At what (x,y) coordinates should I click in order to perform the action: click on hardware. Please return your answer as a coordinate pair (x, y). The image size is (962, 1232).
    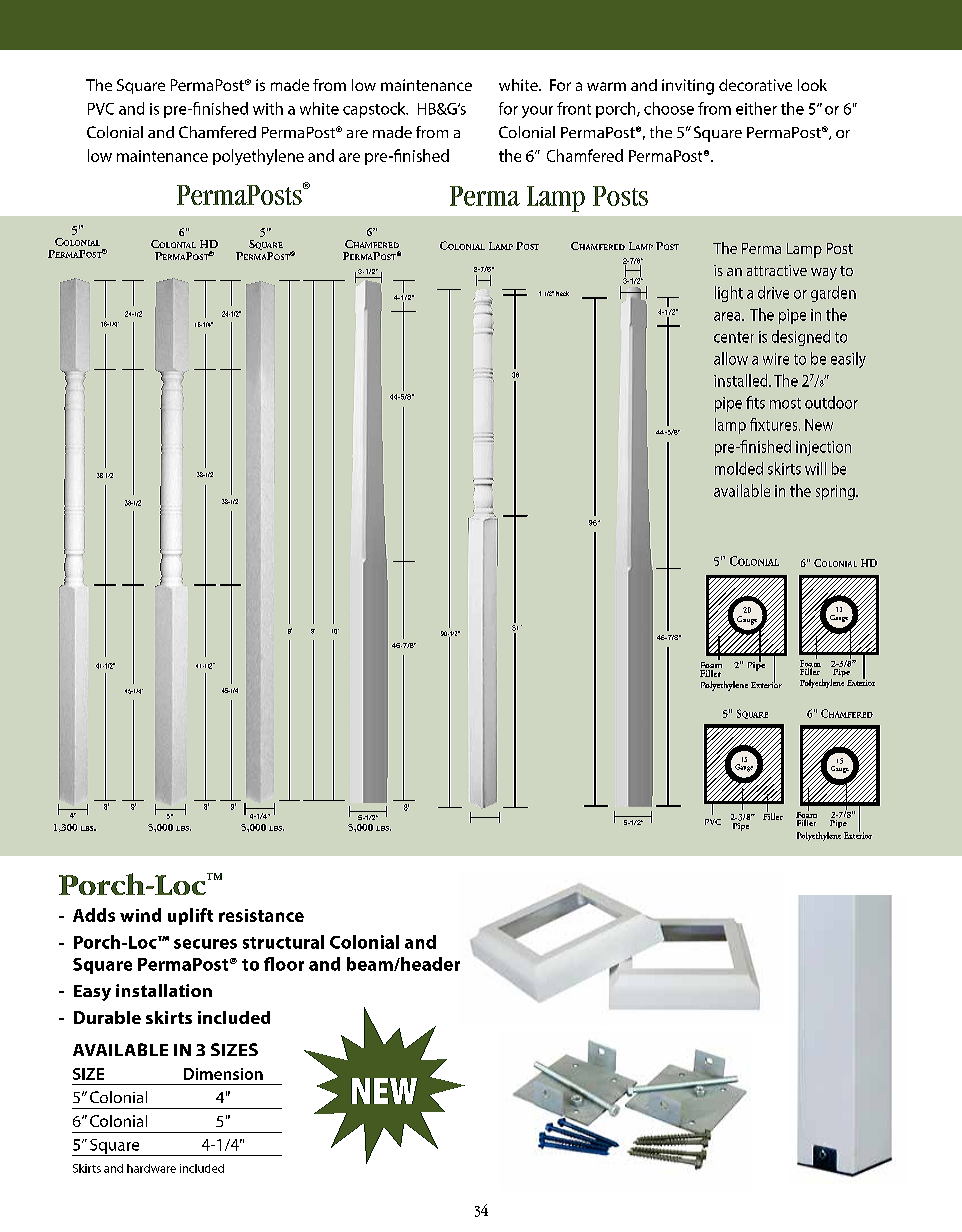
    Looking at the image, I should click on (151, 1168).
